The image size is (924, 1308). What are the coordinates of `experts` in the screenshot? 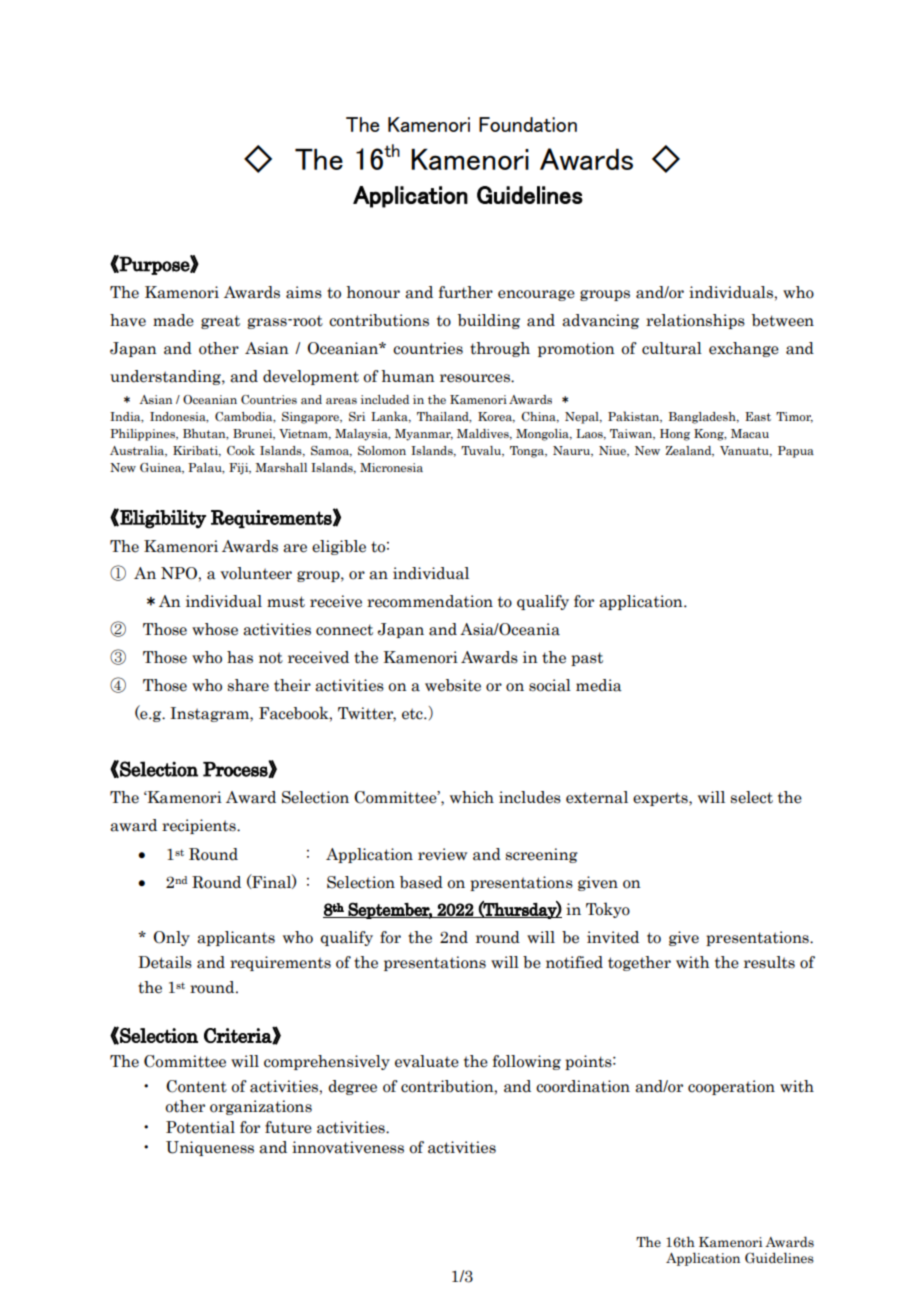 It's located at (661, 799).
